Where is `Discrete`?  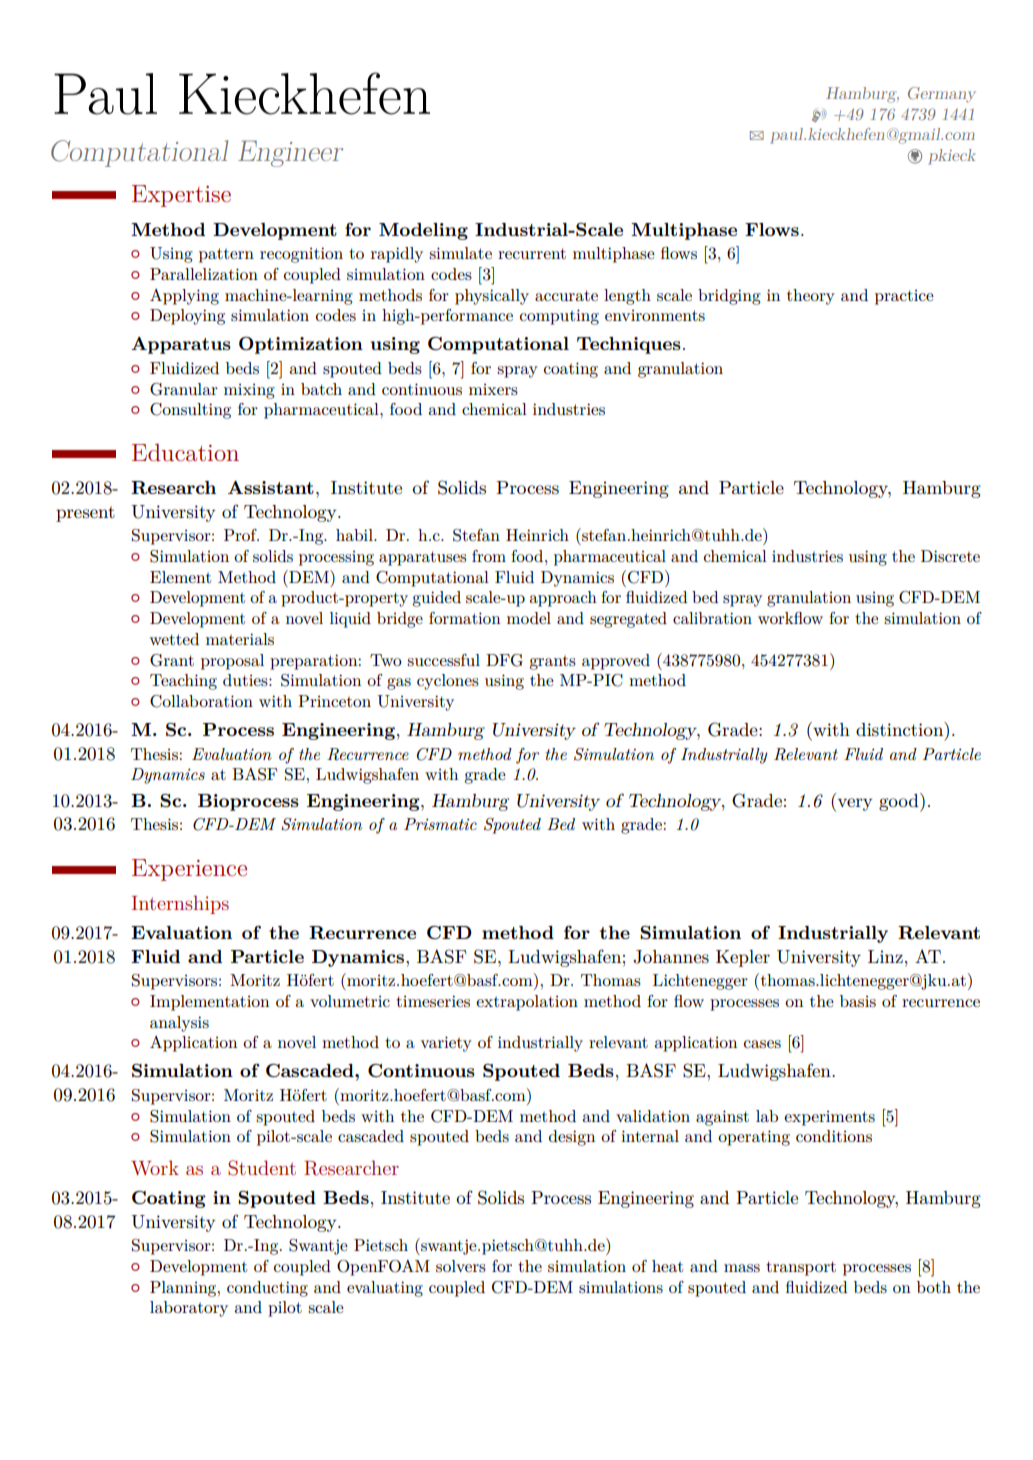
Discrete is located at coordinates (950, 556).
